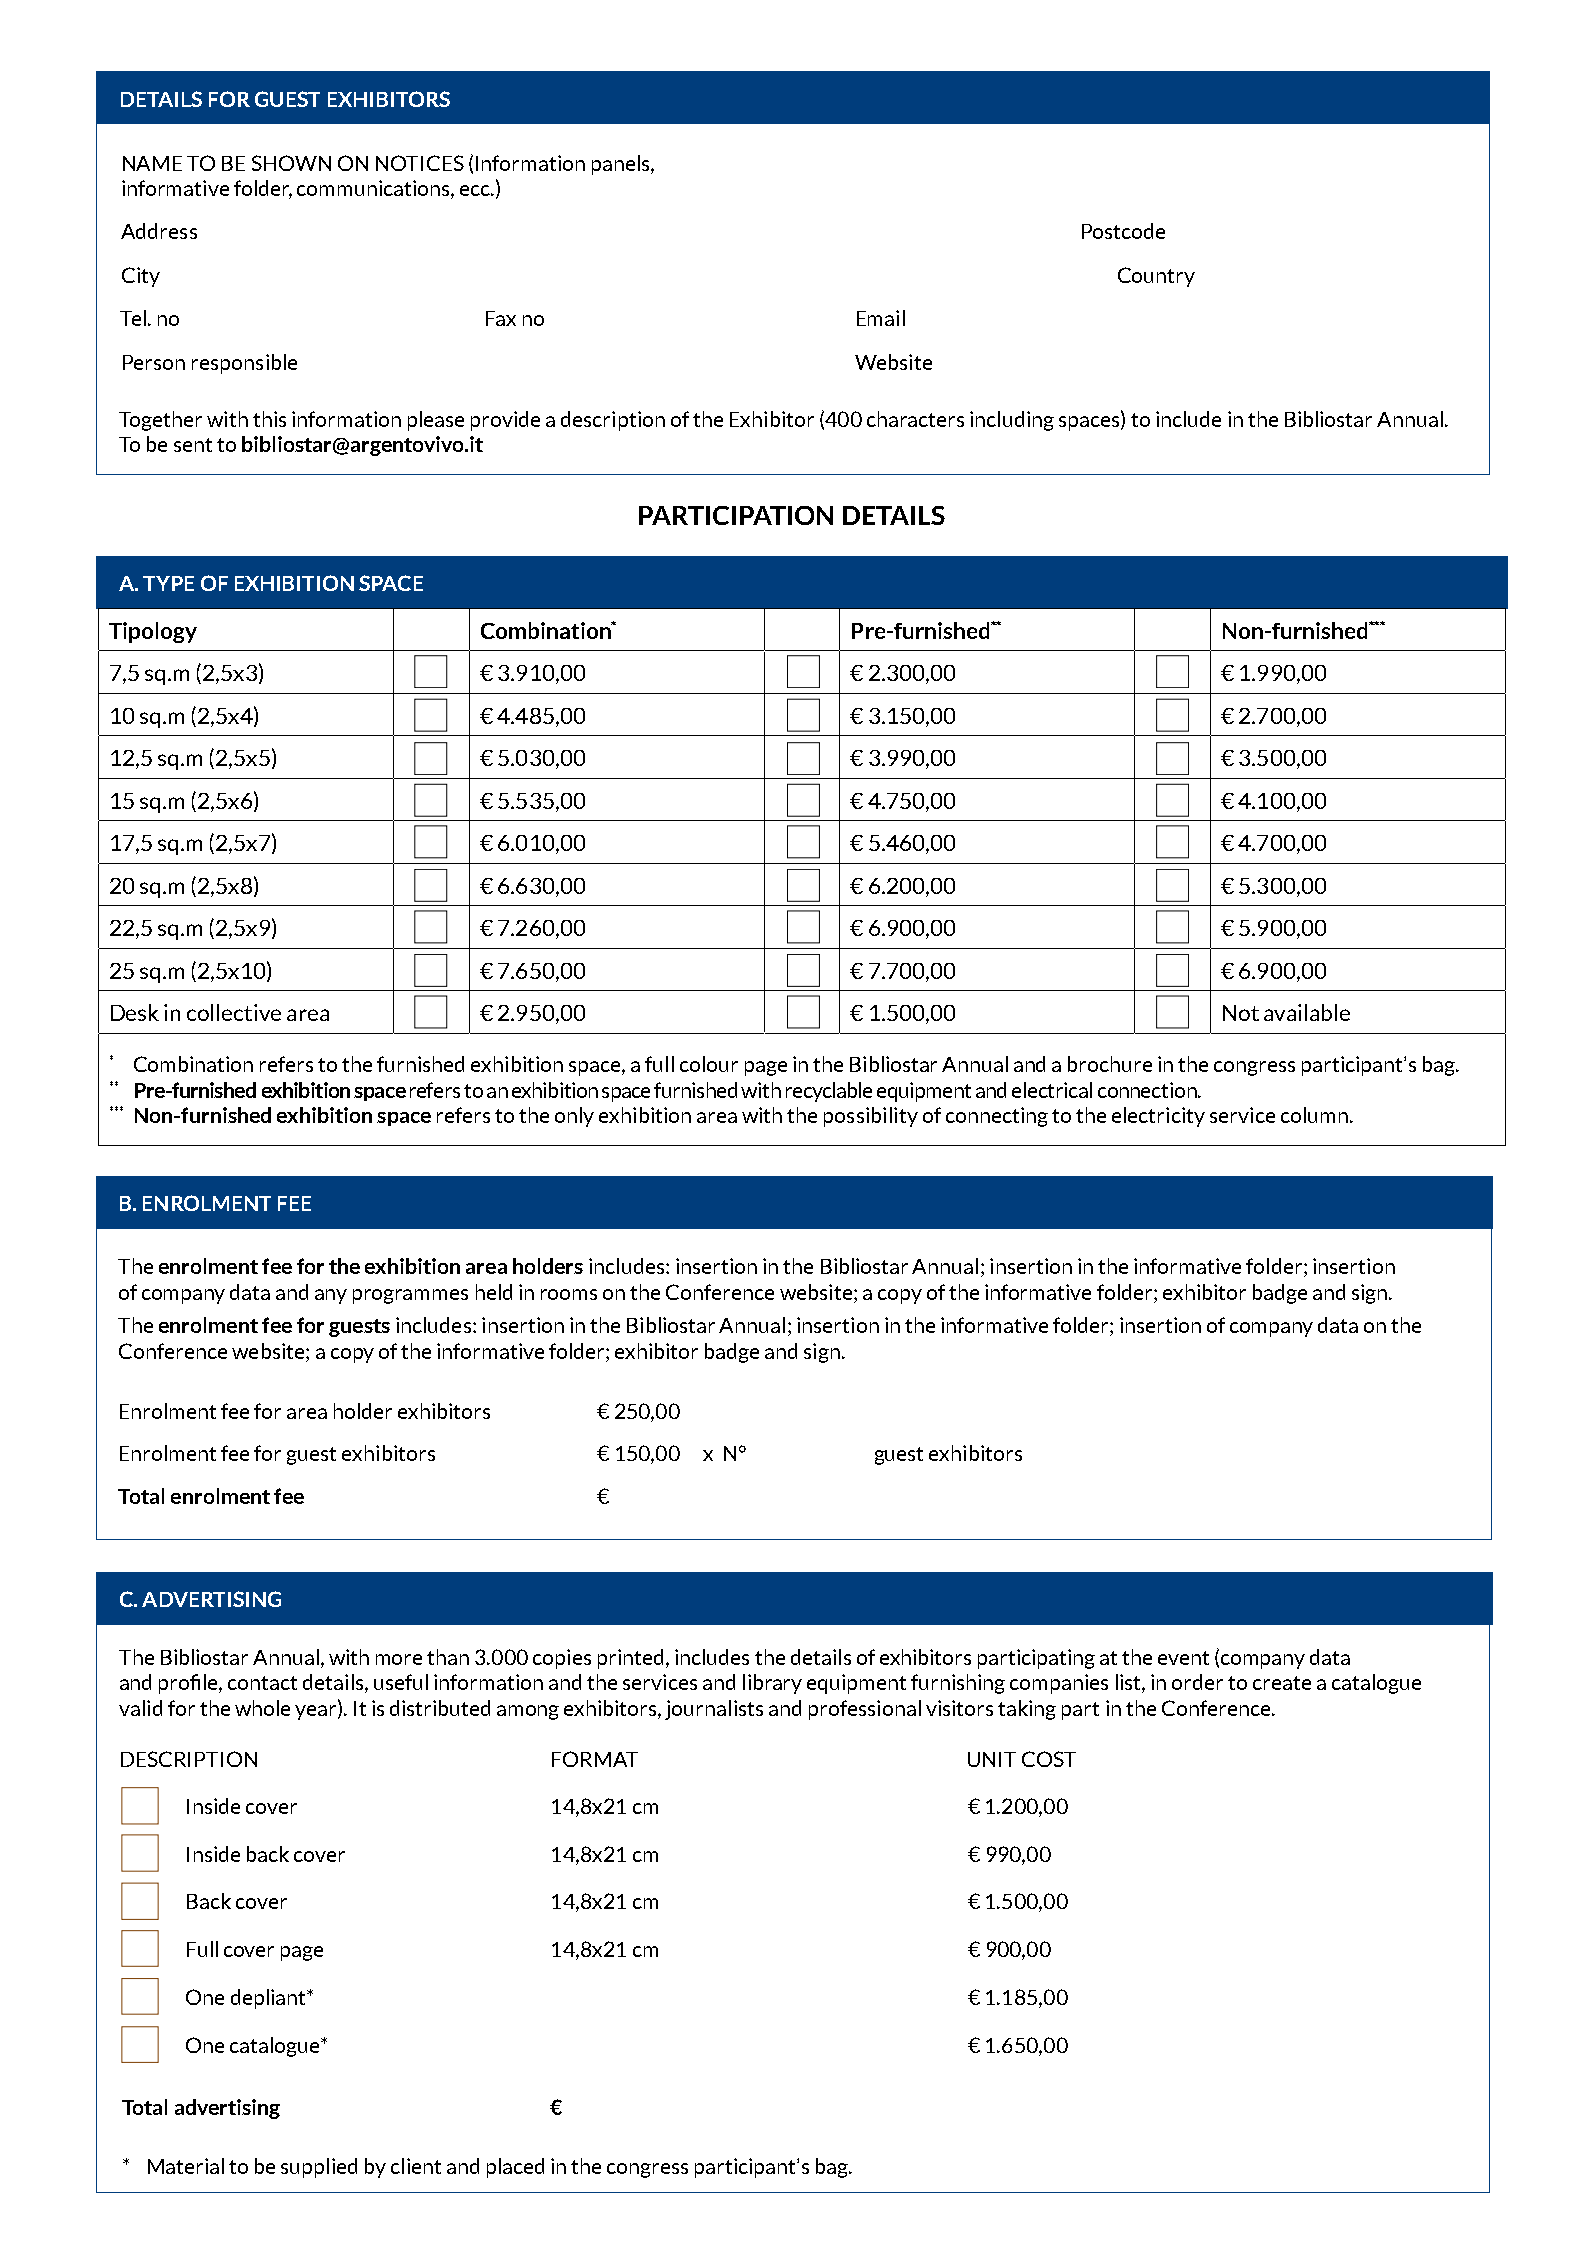 This screenshot has width=1588, height=2246. Describe the element at coordinates (291, 163) in the screenshot. I see `SHOWN` at that location.
